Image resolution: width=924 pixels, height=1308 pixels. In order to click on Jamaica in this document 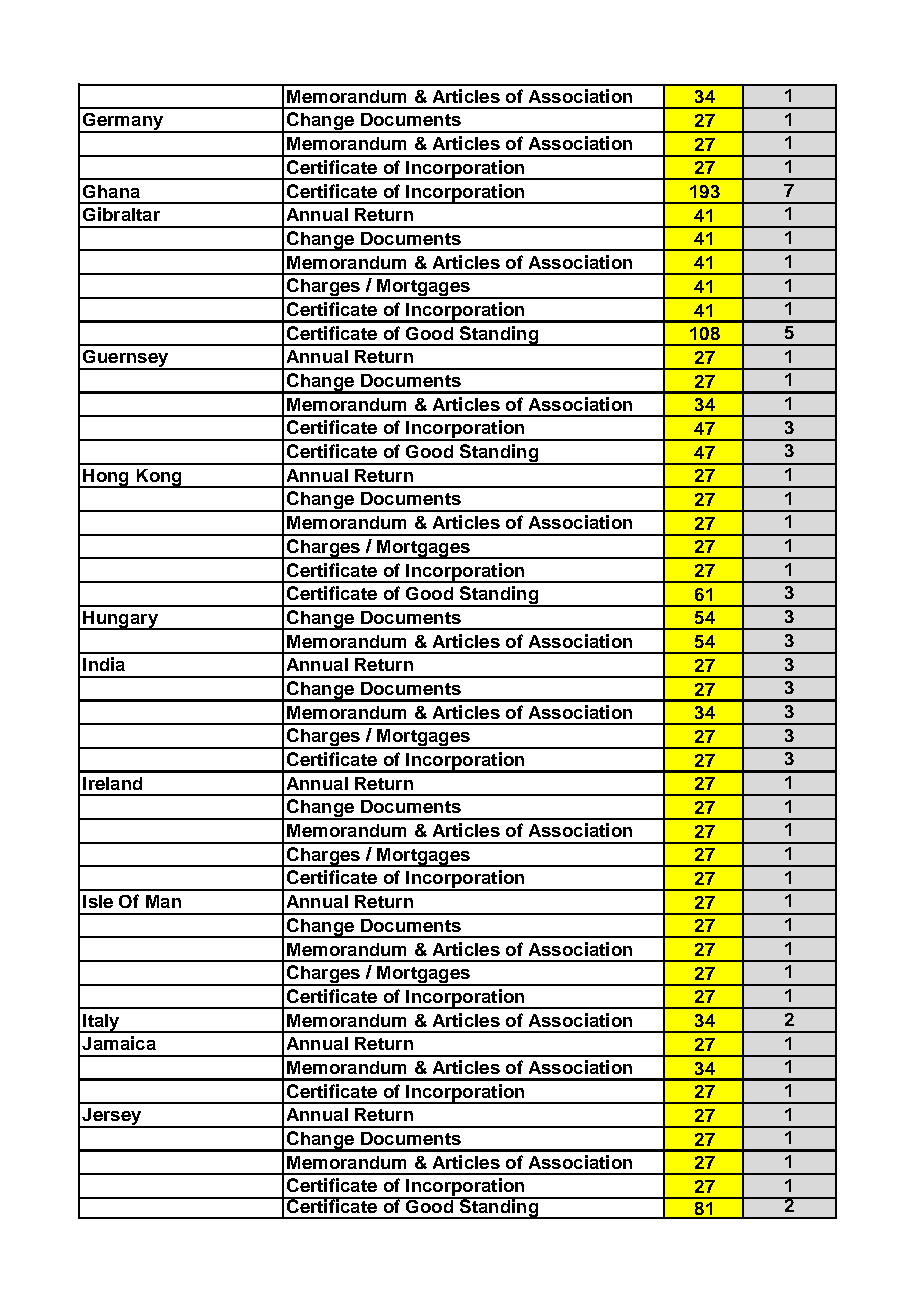, I will do `click(119, 1043)`.
